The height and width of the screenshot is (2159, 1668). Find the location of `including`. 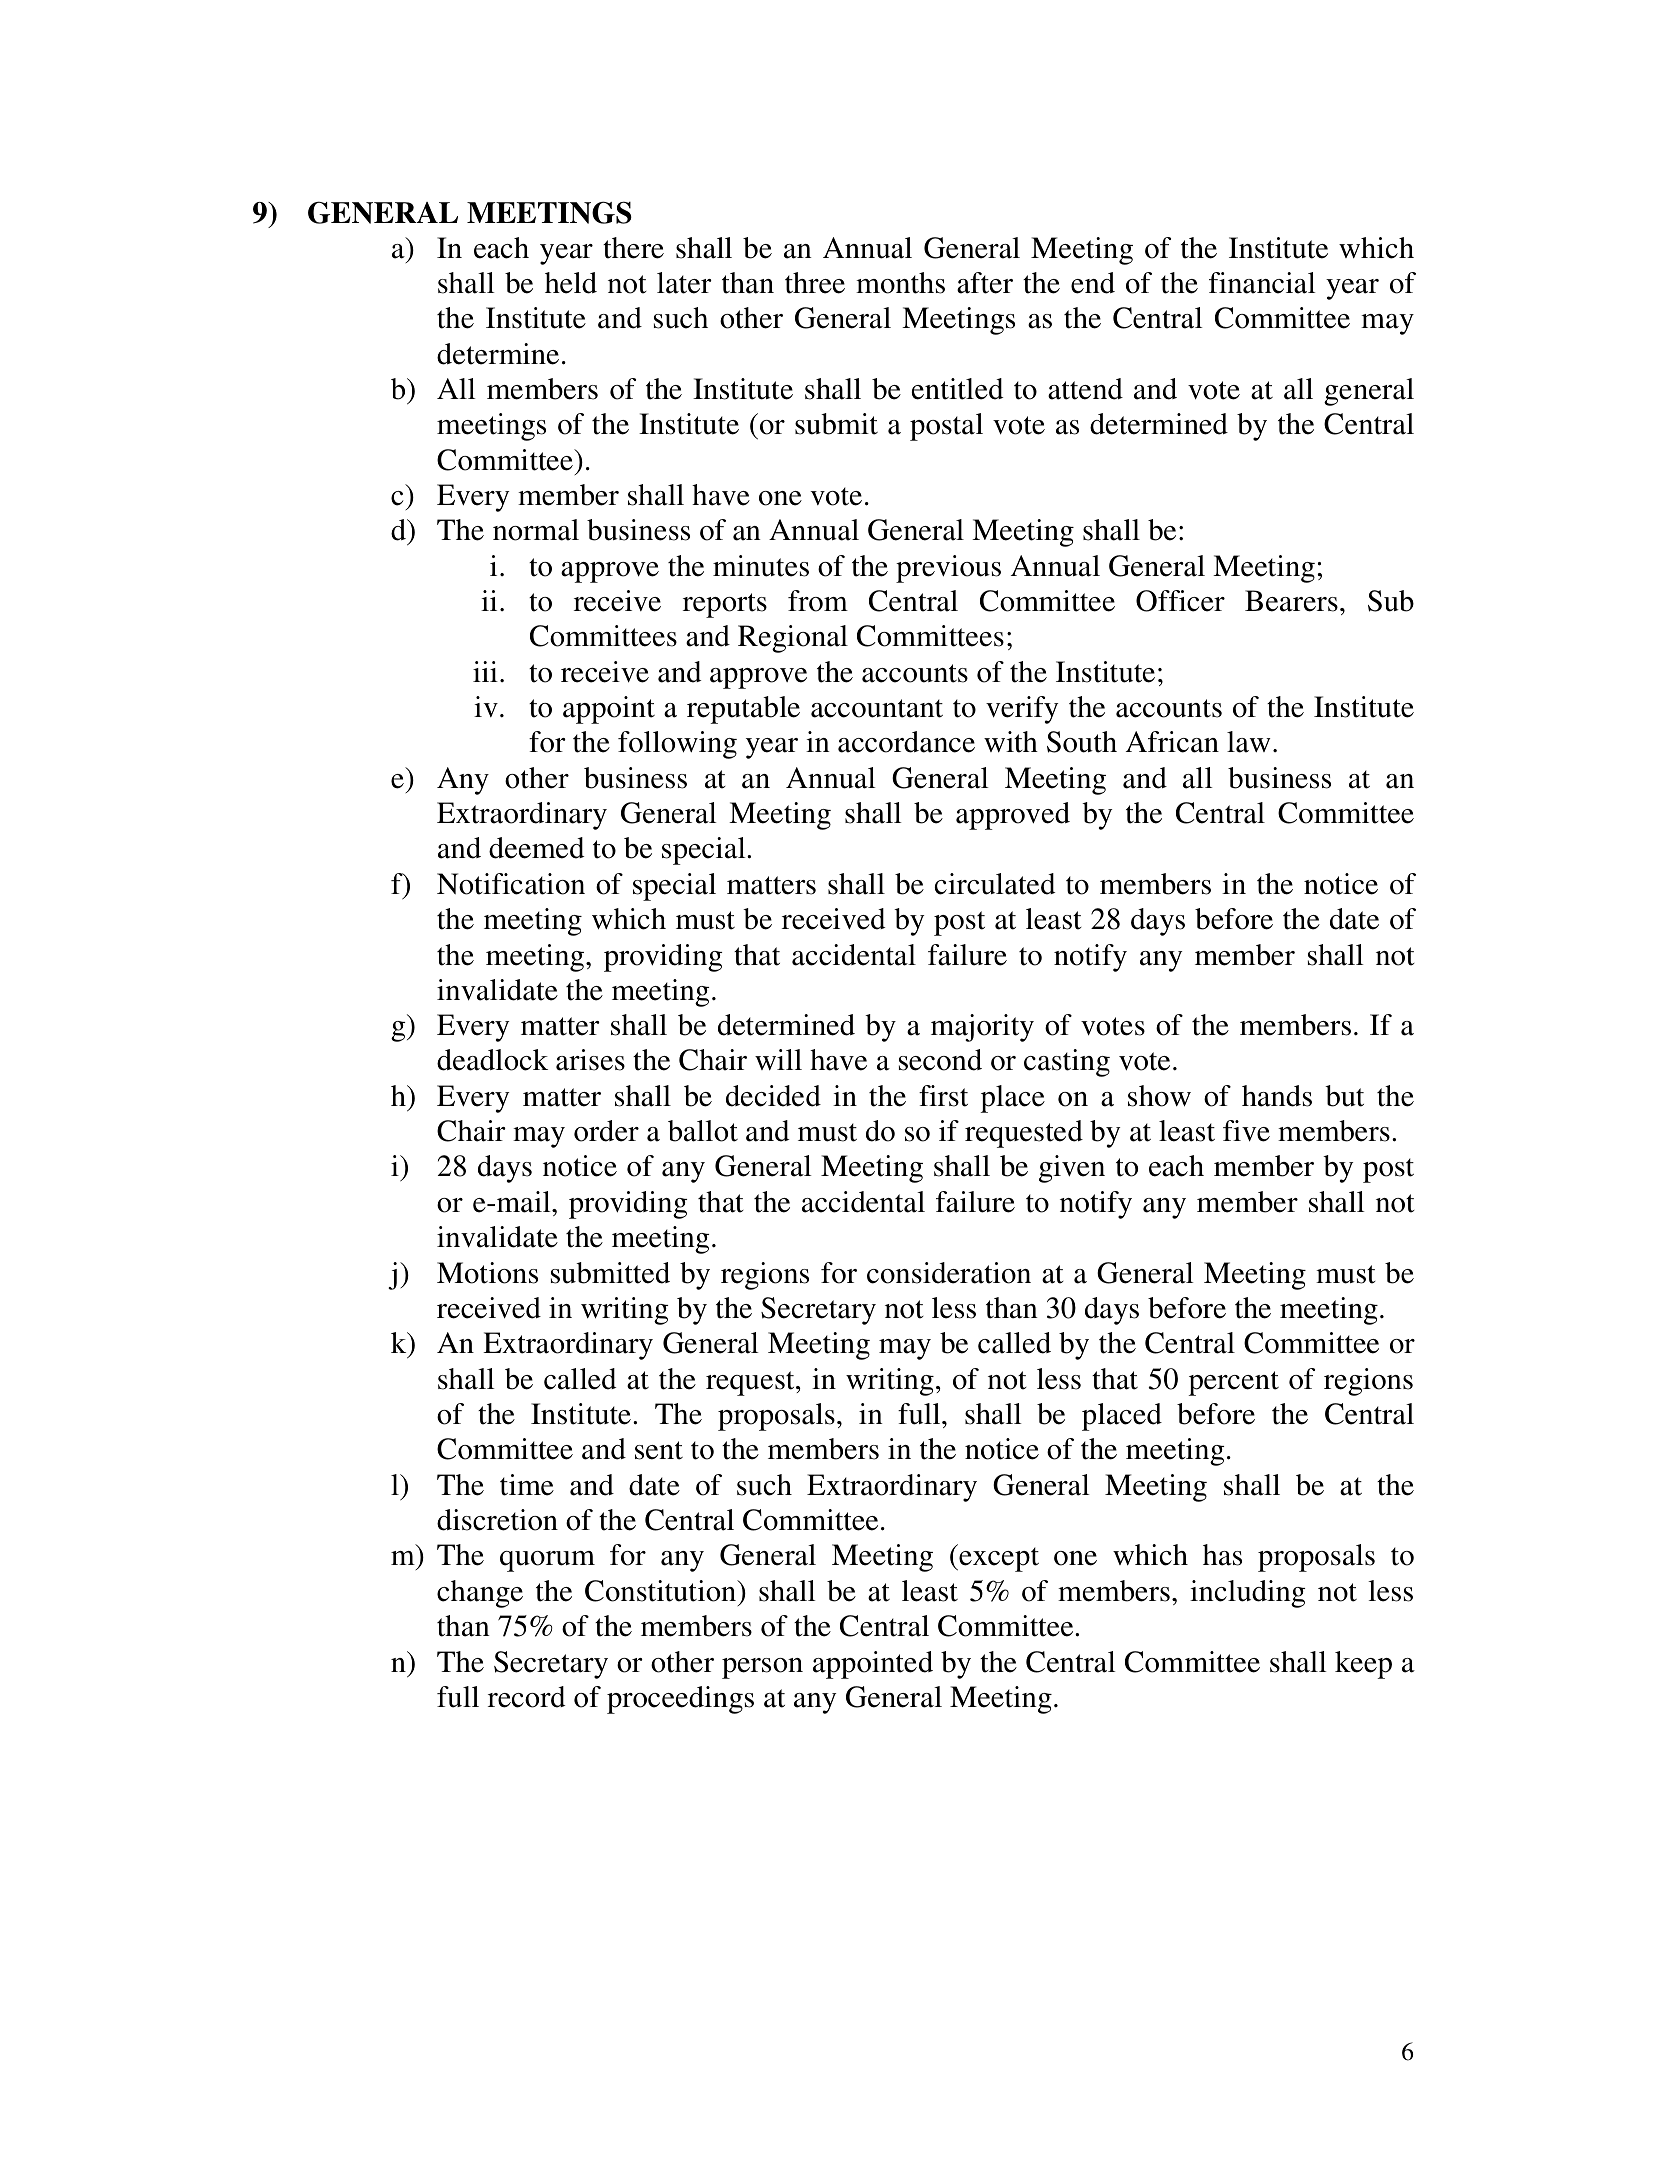

including is located at coordinates (1247, 1594).
